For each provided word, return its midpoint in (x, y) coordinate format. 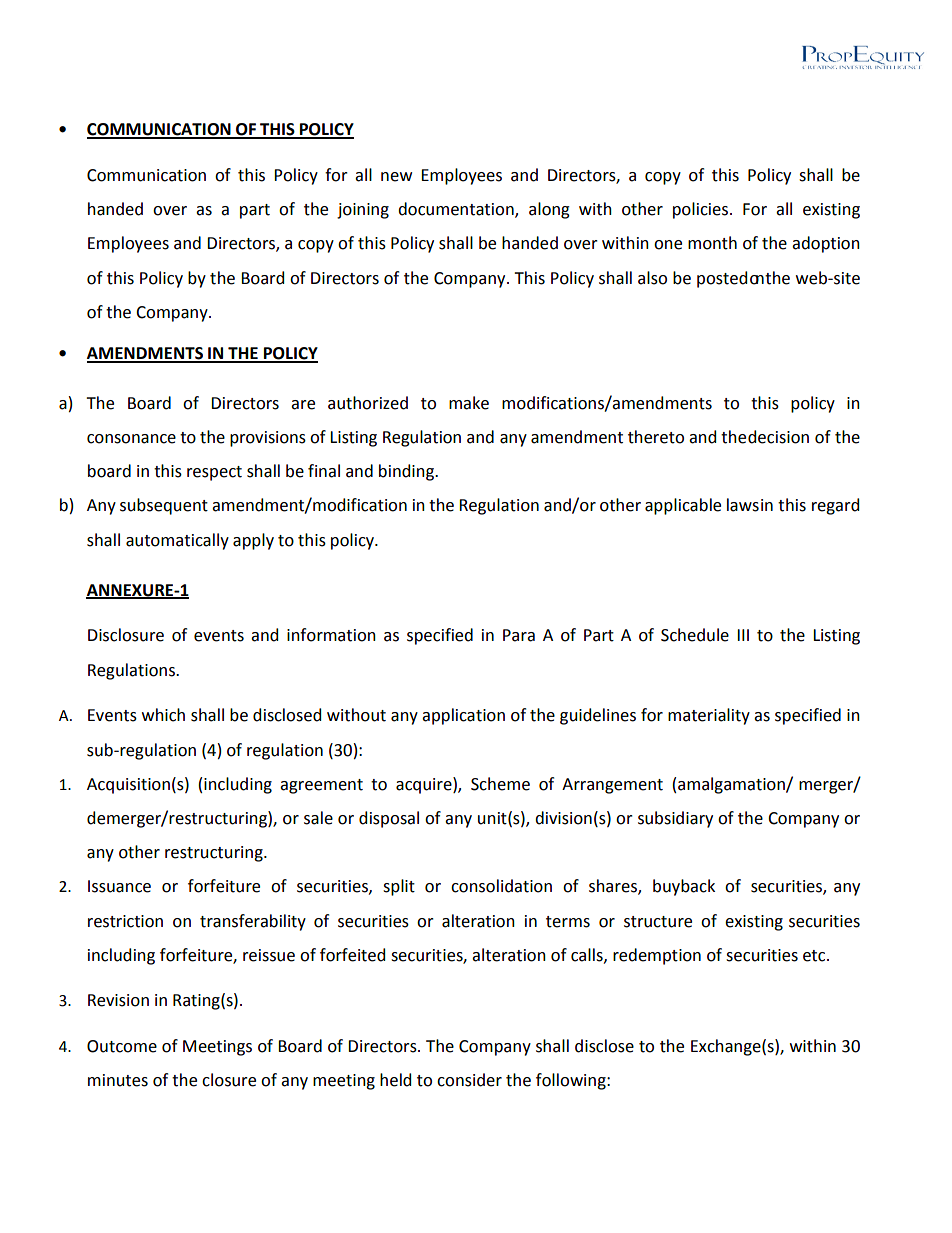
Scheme (500, 784)
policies (702, 210)
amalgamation (732, 785)
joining (363, 211)
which (163, 715)
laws (743, 505)
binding (408, 472)
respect (214, 473)
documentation (457, 210)
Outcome (122, 1046)
